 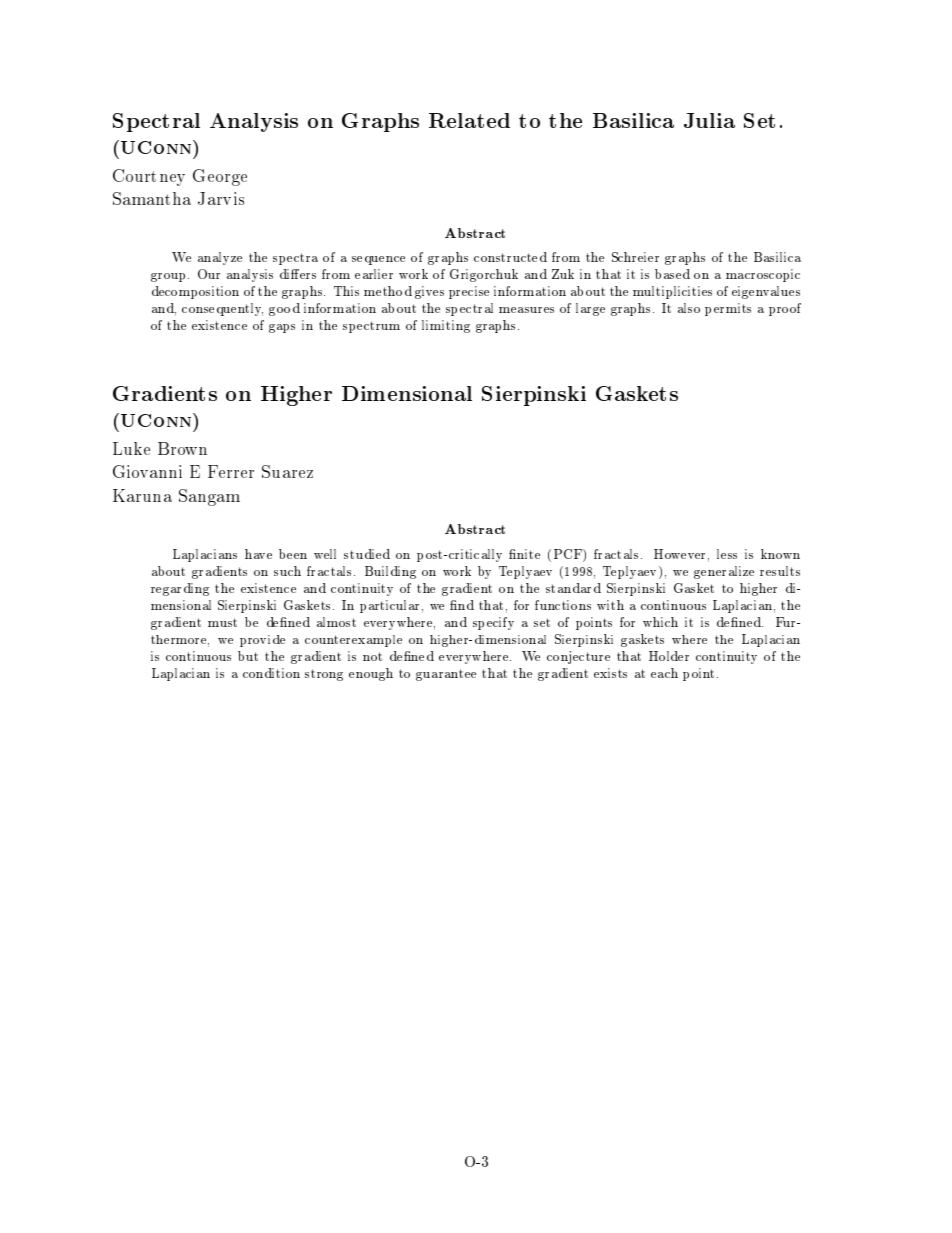 What do you see at coordinates (182, 448) in the screenshot?
I see `Brown` at bounding box center [182, 448].
